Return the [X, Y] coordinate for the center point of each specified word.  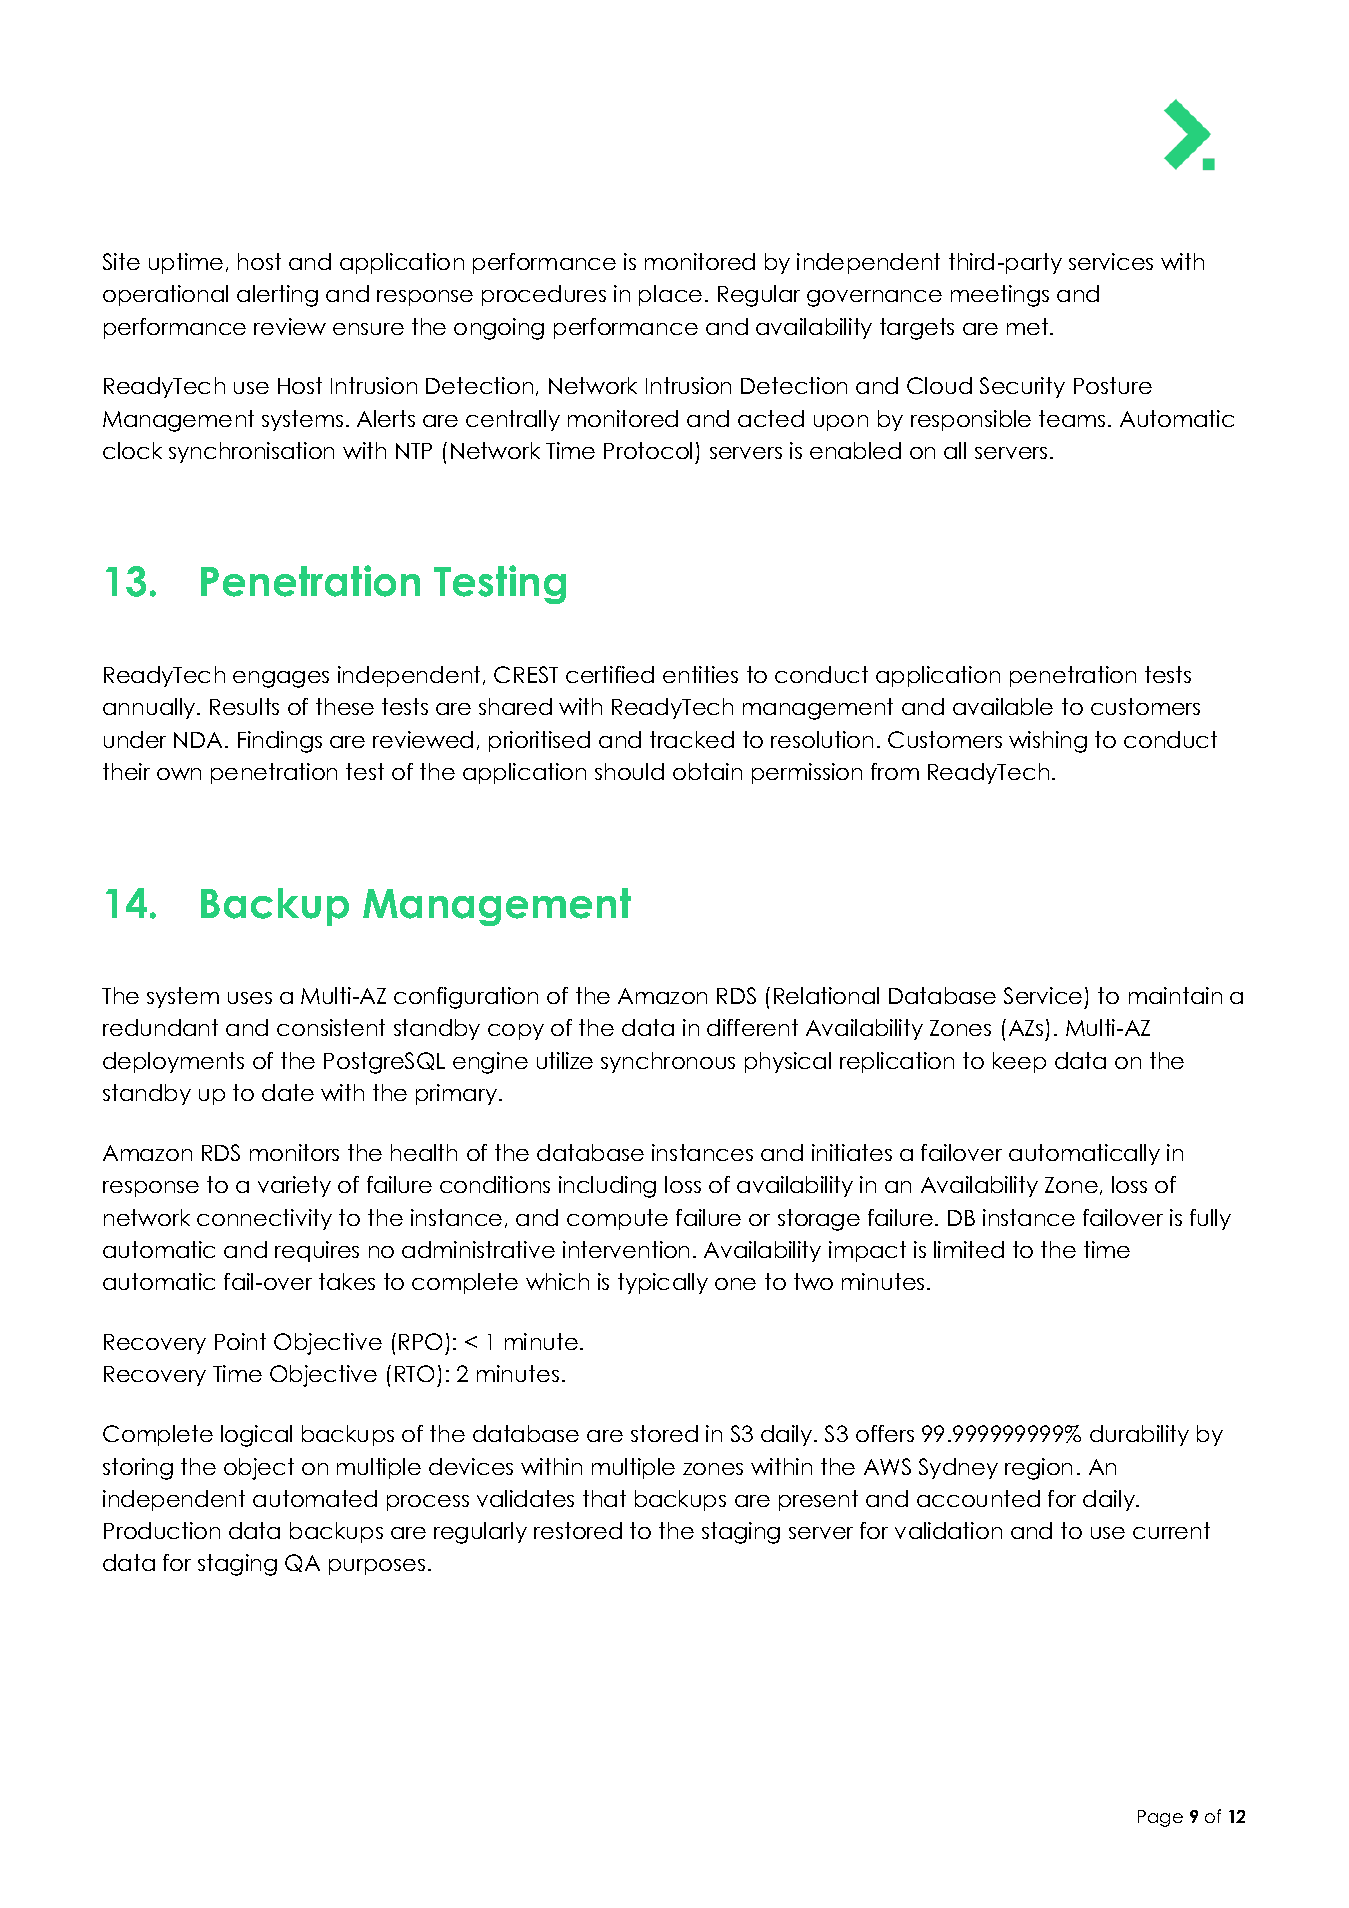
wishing [1048, 742]
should [629, 771]
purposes [377, 1567]
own [179, 774]
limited [969, 1249]
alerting [277, 296]
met [1029, 326]
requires [317, 1251]
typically [663, 1283]
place [670, 295]
